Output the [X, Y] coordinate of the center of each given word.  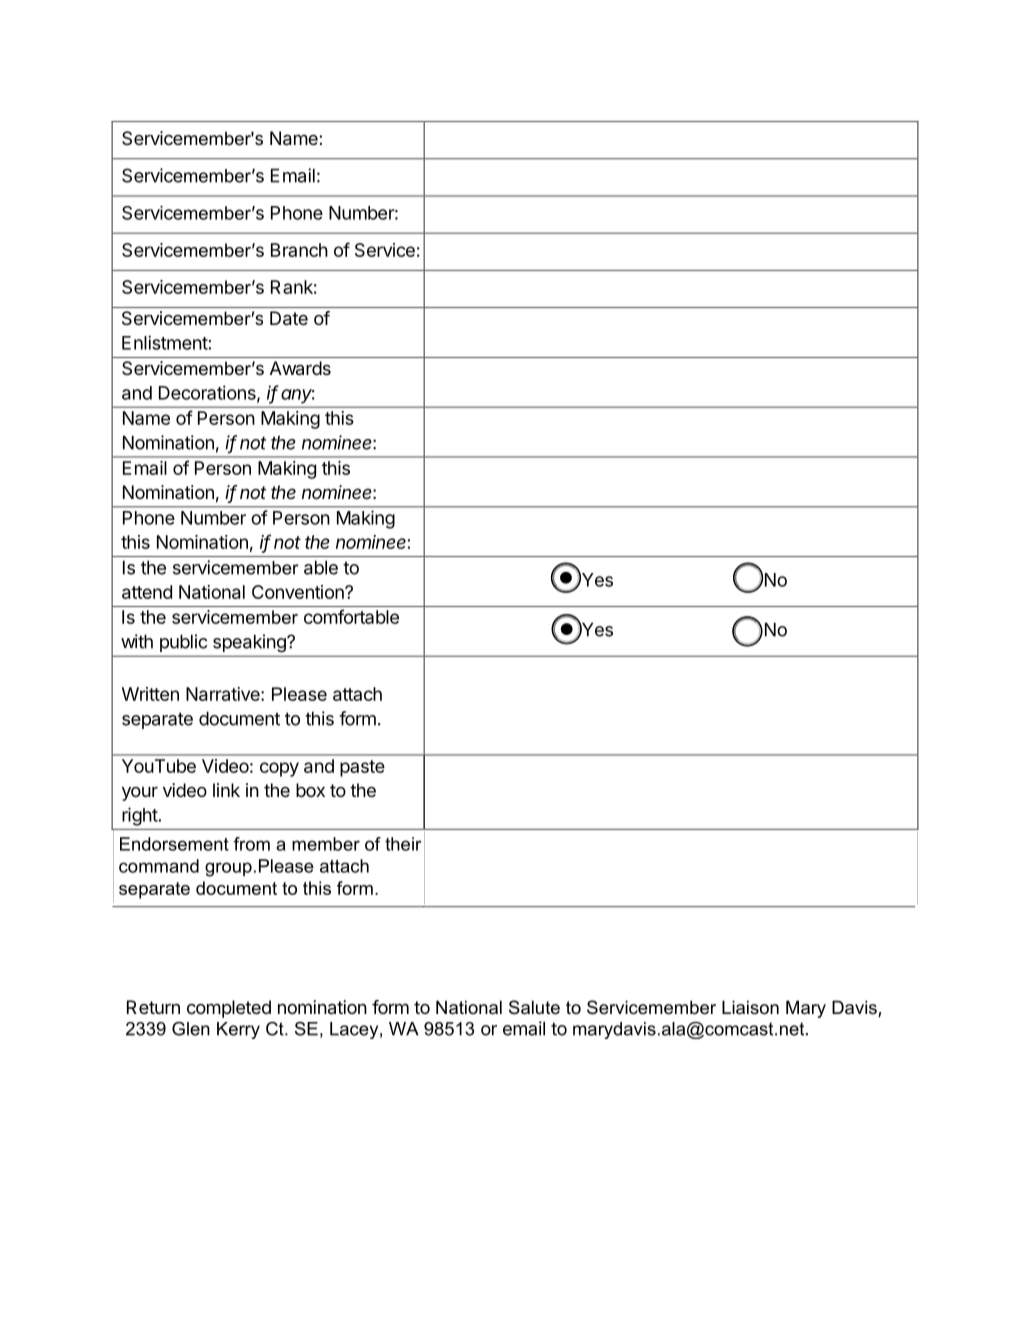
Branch [299, 250]
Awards [300, 368]
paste [362, 768]
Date [289, 318]
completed [229, 1009]
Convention [299, 592]
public [183, 643]
